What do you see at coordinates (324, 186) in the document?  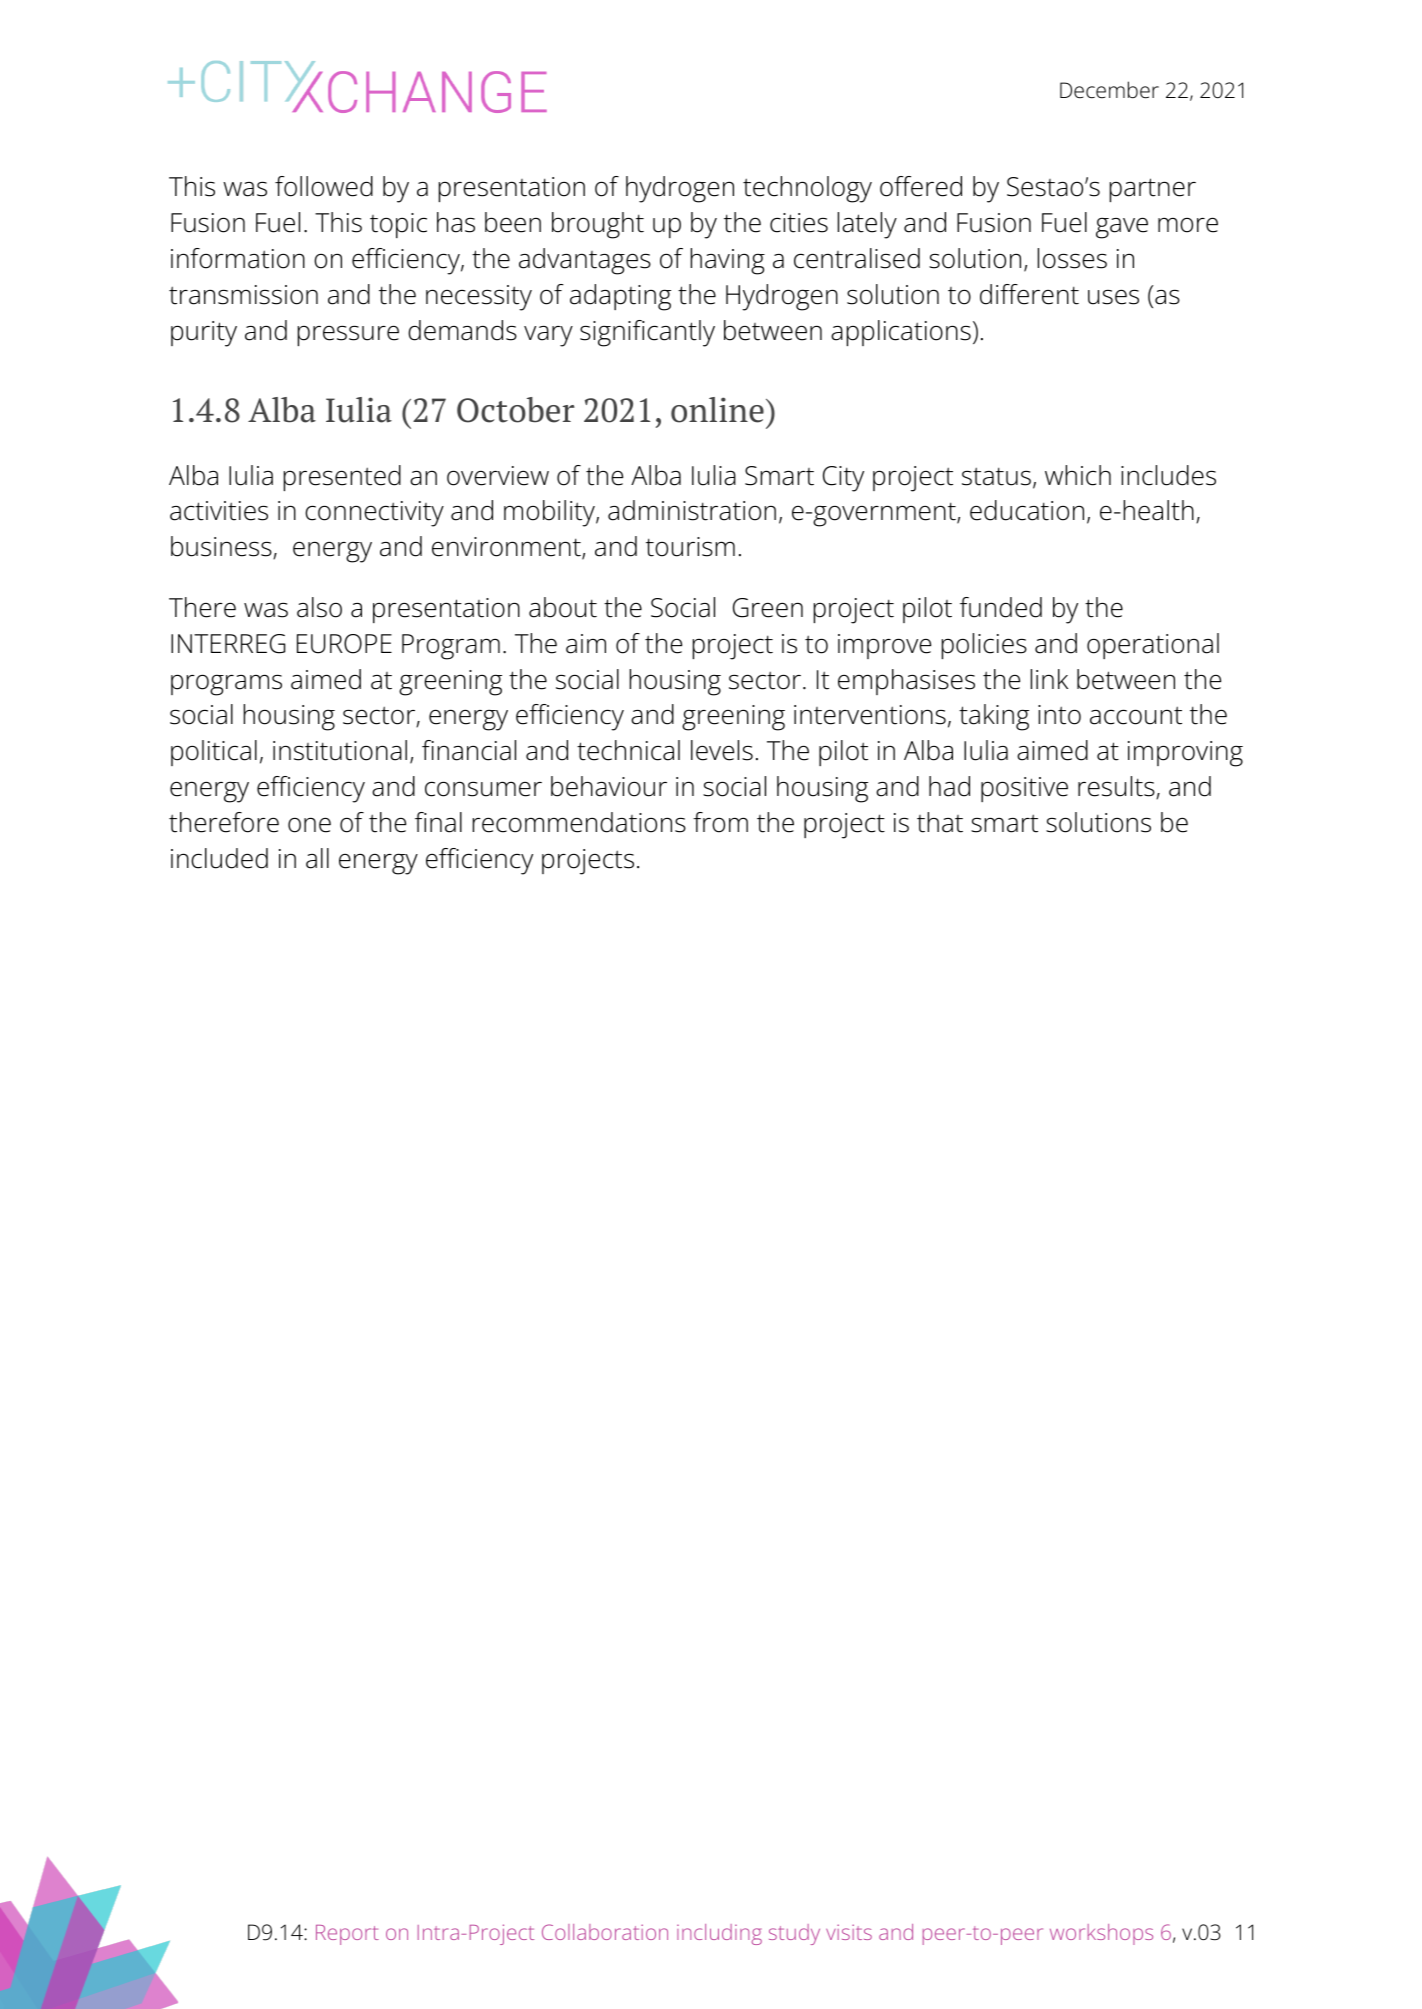 I see `followed` at bounding box center [324, 186].
